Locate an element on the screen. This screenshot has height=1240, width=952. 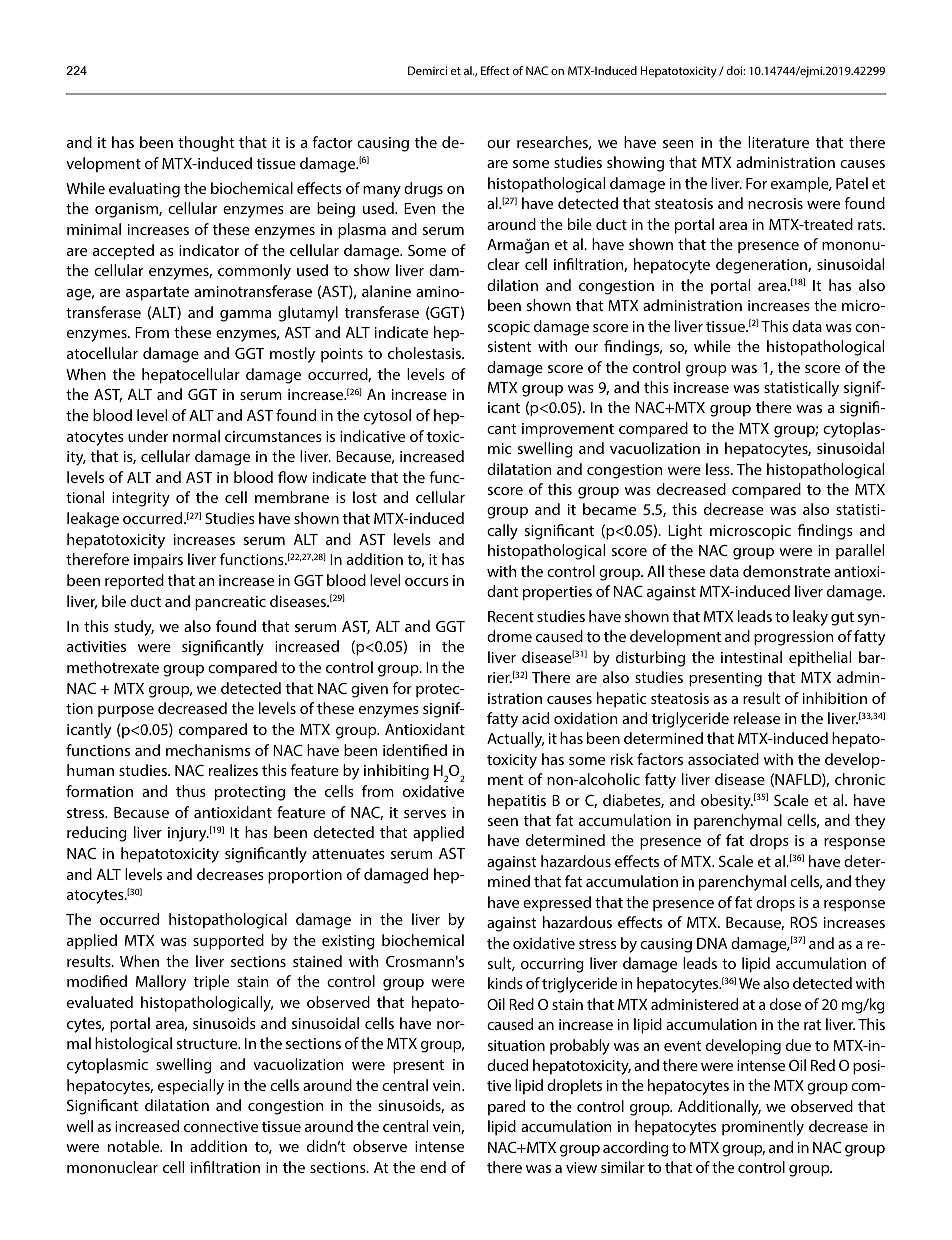
Recent is located at coordinates (511, 616).
